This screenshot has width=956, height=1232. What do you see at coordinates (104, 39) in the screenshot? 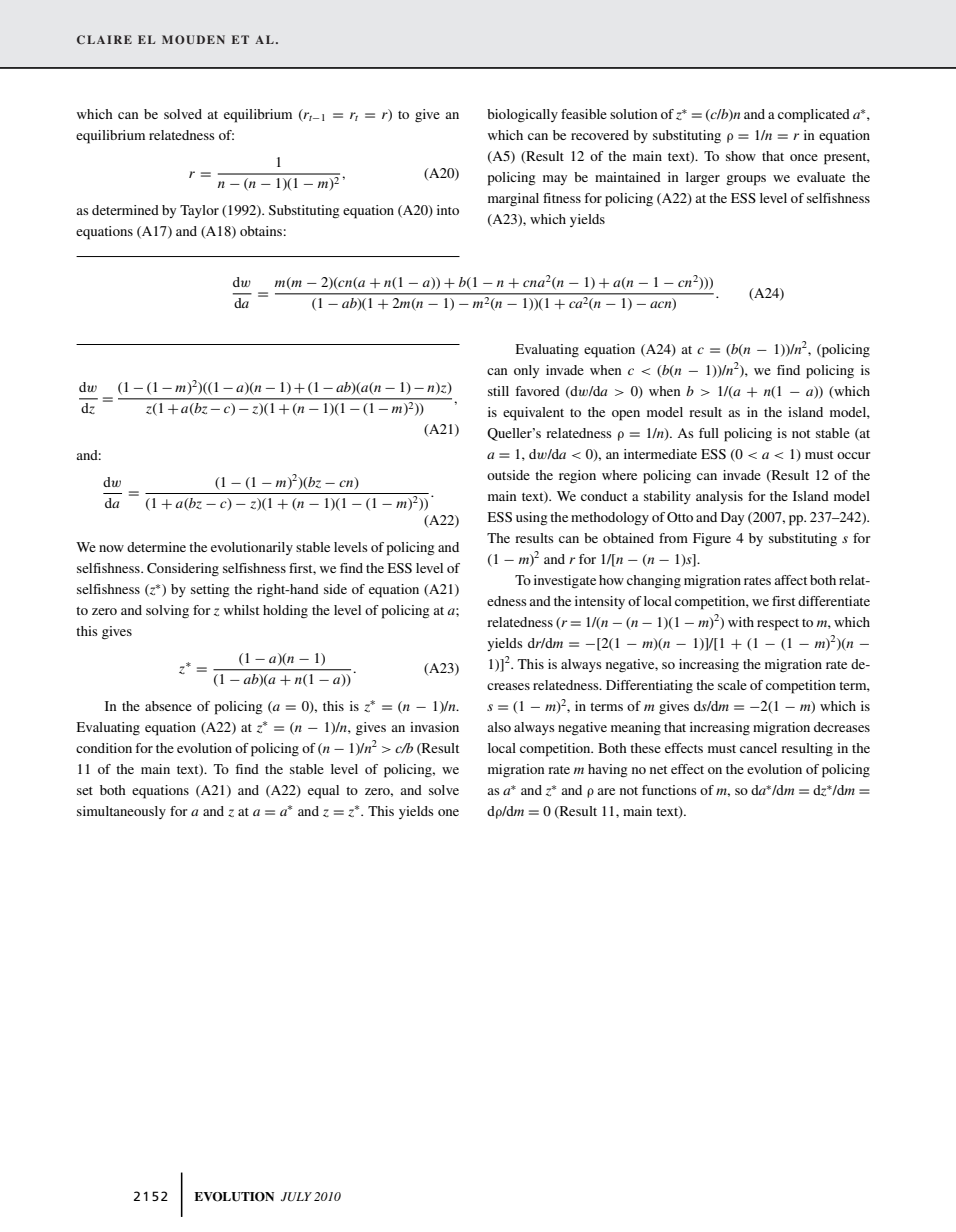
I see `CLAIRE` at bounding box center [104, 39].
